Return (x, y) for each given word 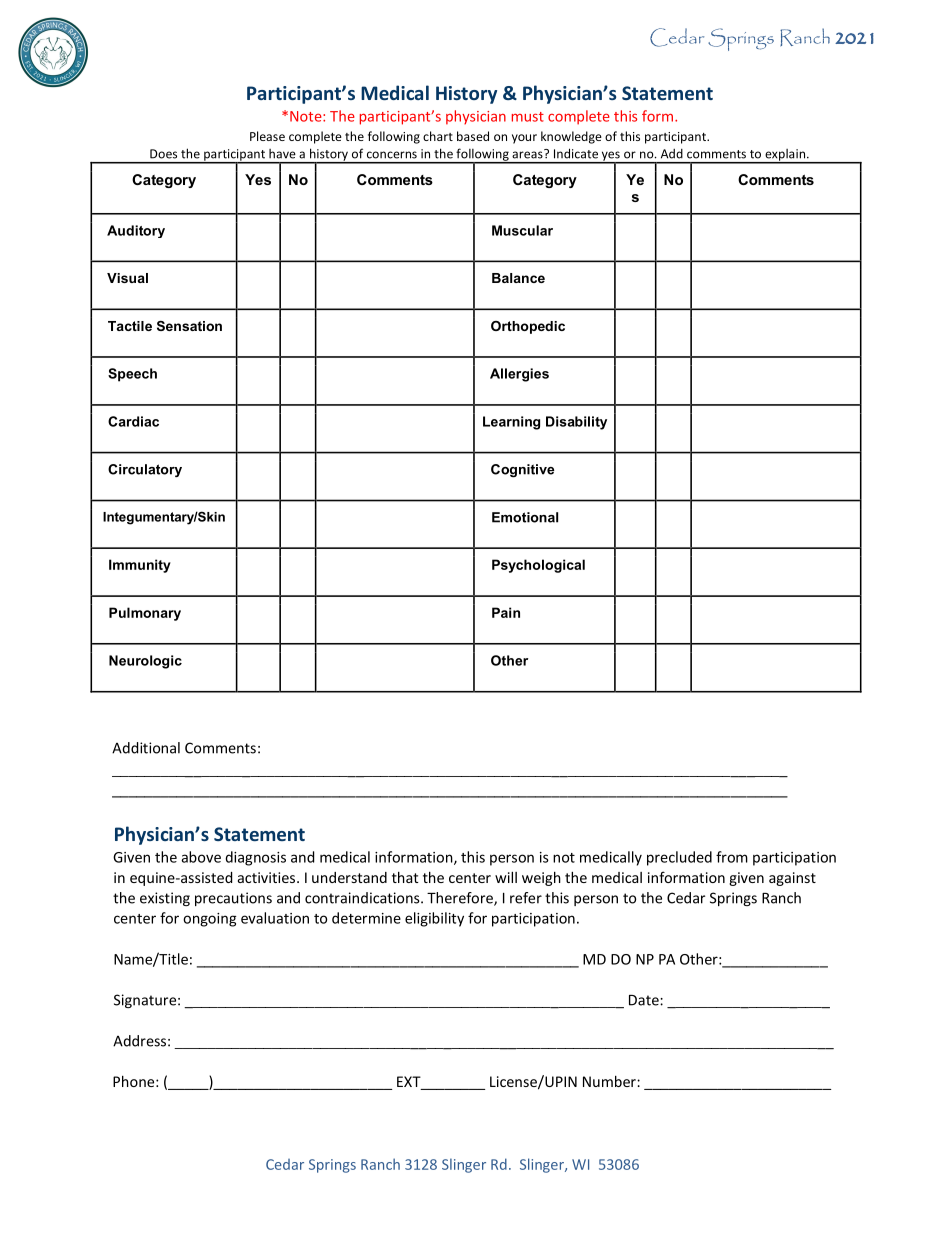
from (732, 857)
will (506, 877)
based (473, 136)
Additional (146, 748)
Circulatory (145, 470)
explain (785, 156)
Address (139, 1041)
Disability (576, 423)
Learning (511, 423)
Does (163, 154)
